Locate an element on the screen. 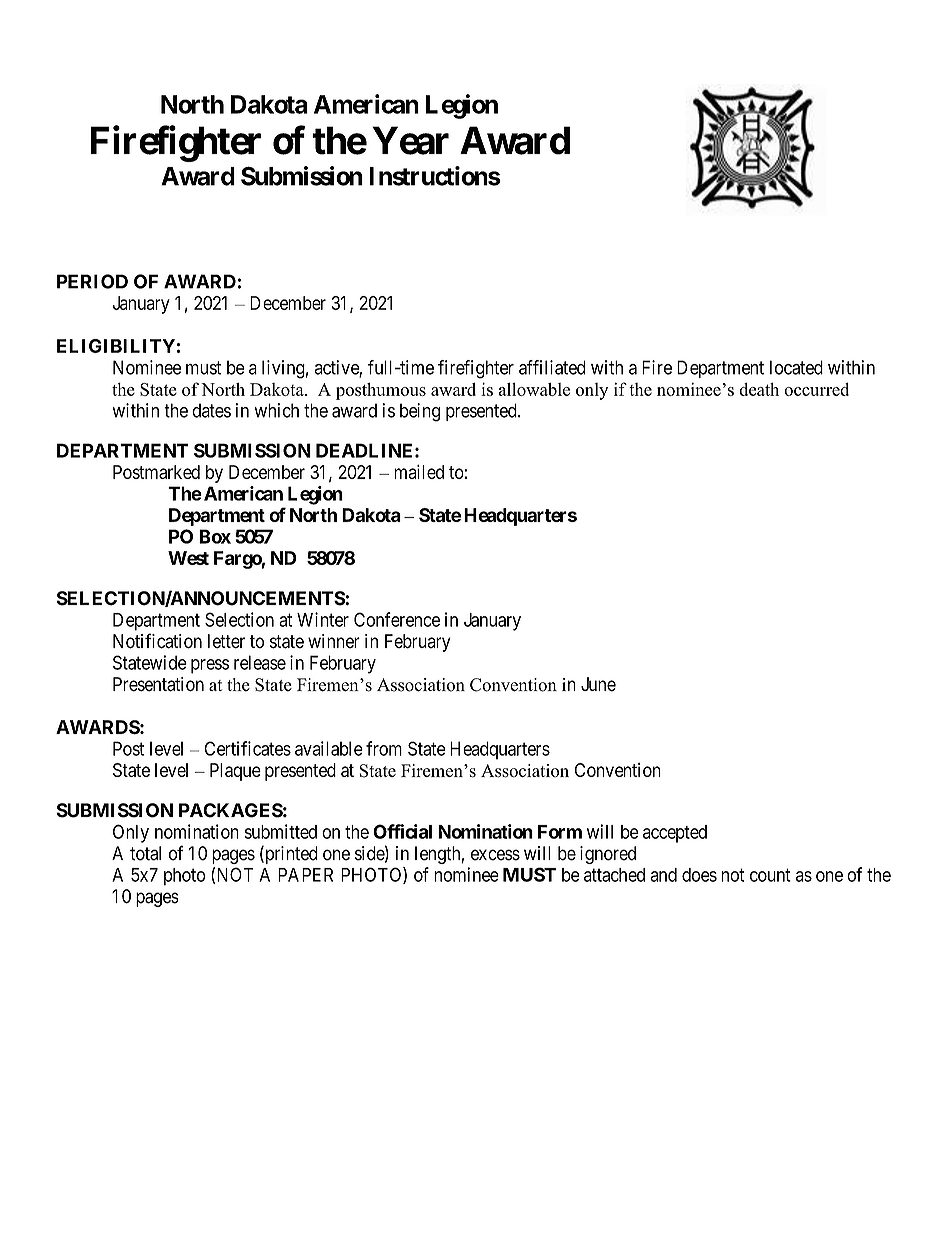  Notification is located at coordinates (157, 641).
